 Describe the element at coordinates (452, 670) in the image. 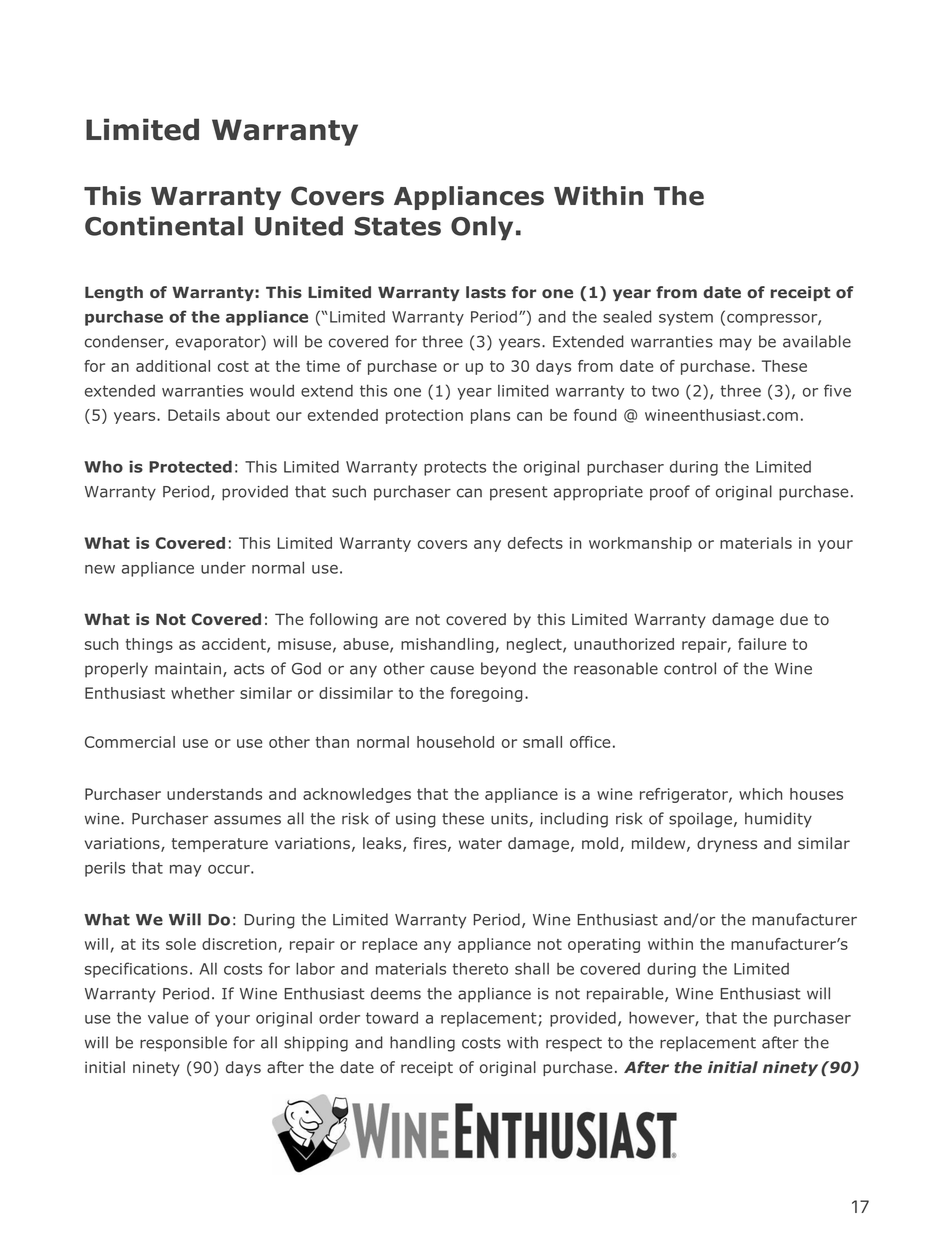

I see `cause` at that location.
